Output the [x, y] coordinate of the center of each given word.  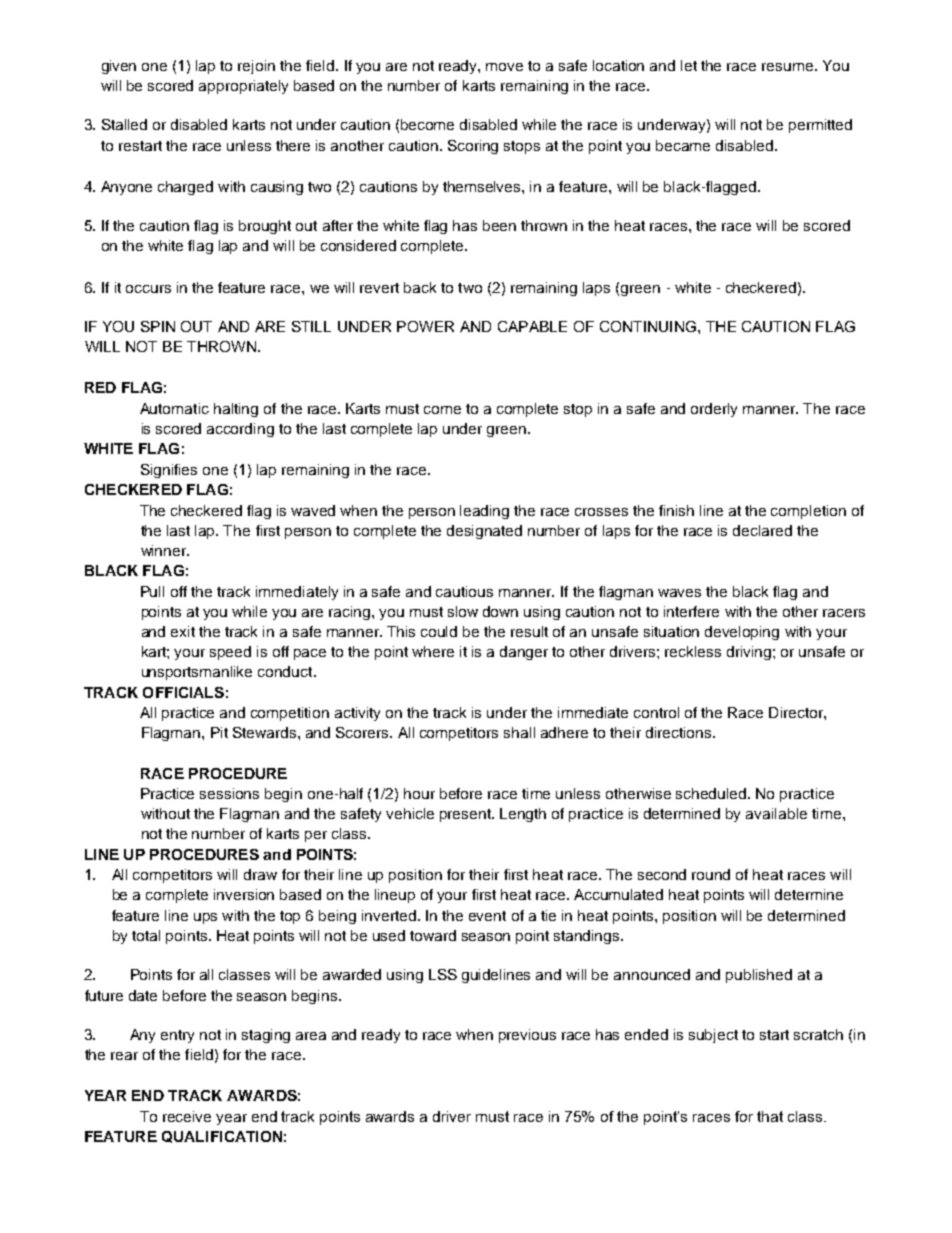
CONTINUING [648, 326]
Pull [152, 591]
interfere [691, 611]
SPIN [158, 326]
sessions [229, 793]
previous [527, 1036]
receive [187, 1116]
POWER [425, 326]
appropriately [243, 87]
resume [787, 67]
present [467, 815]
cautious [464, 591]
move [504, 67]
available [776, 813]
